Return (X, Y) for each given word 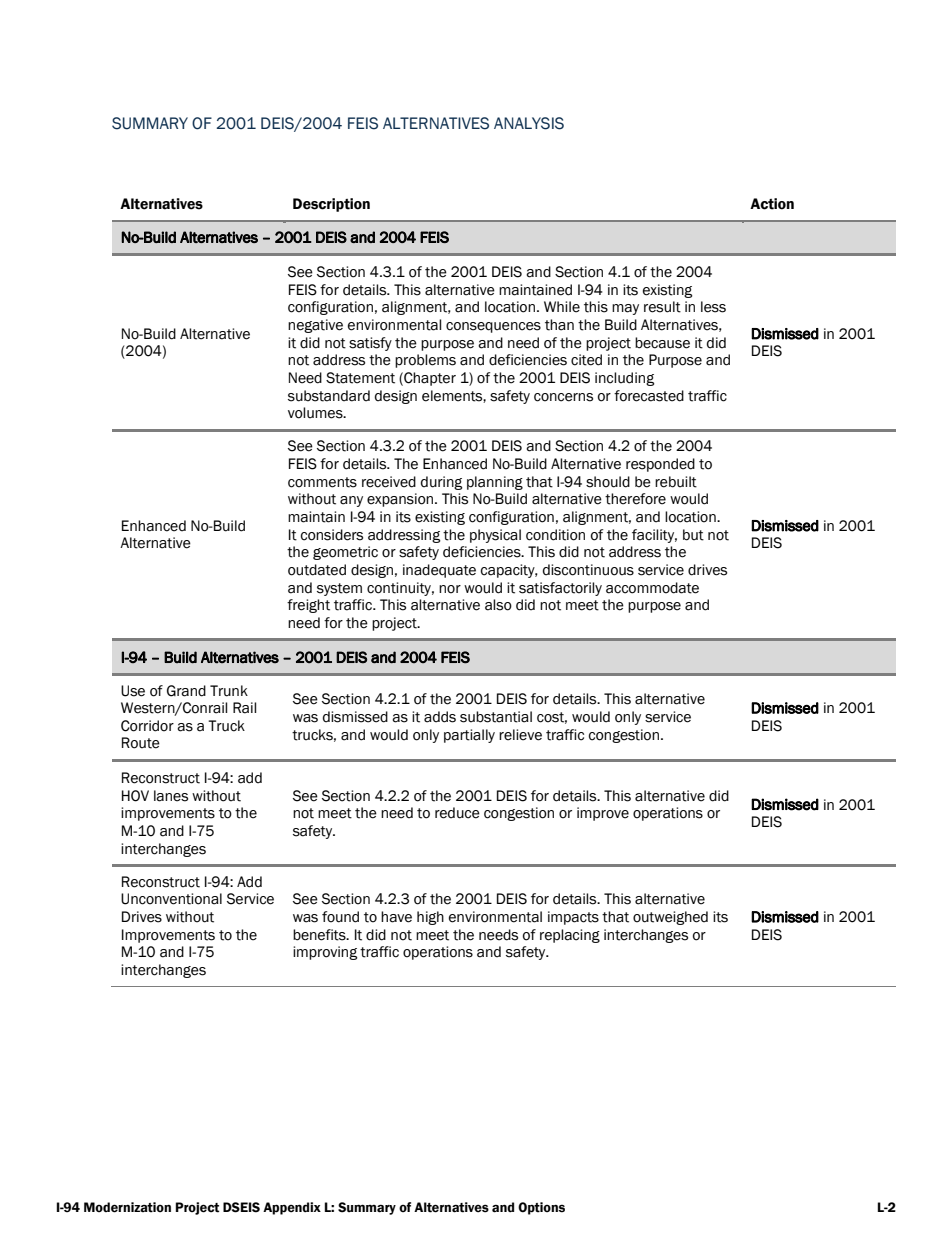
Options (541, 1208)
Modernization (127, 1207)
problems (425, 361)
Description (331, 205)
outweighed (670, 918)
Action (772, 204)
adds (440, 717)
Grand (186, 691)
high (430, 918)
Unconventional (171, 899)
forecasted (649, 396)
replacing (570, 936)
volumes (316, 413)
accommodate (652, 588)
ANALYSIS (529, 123)
